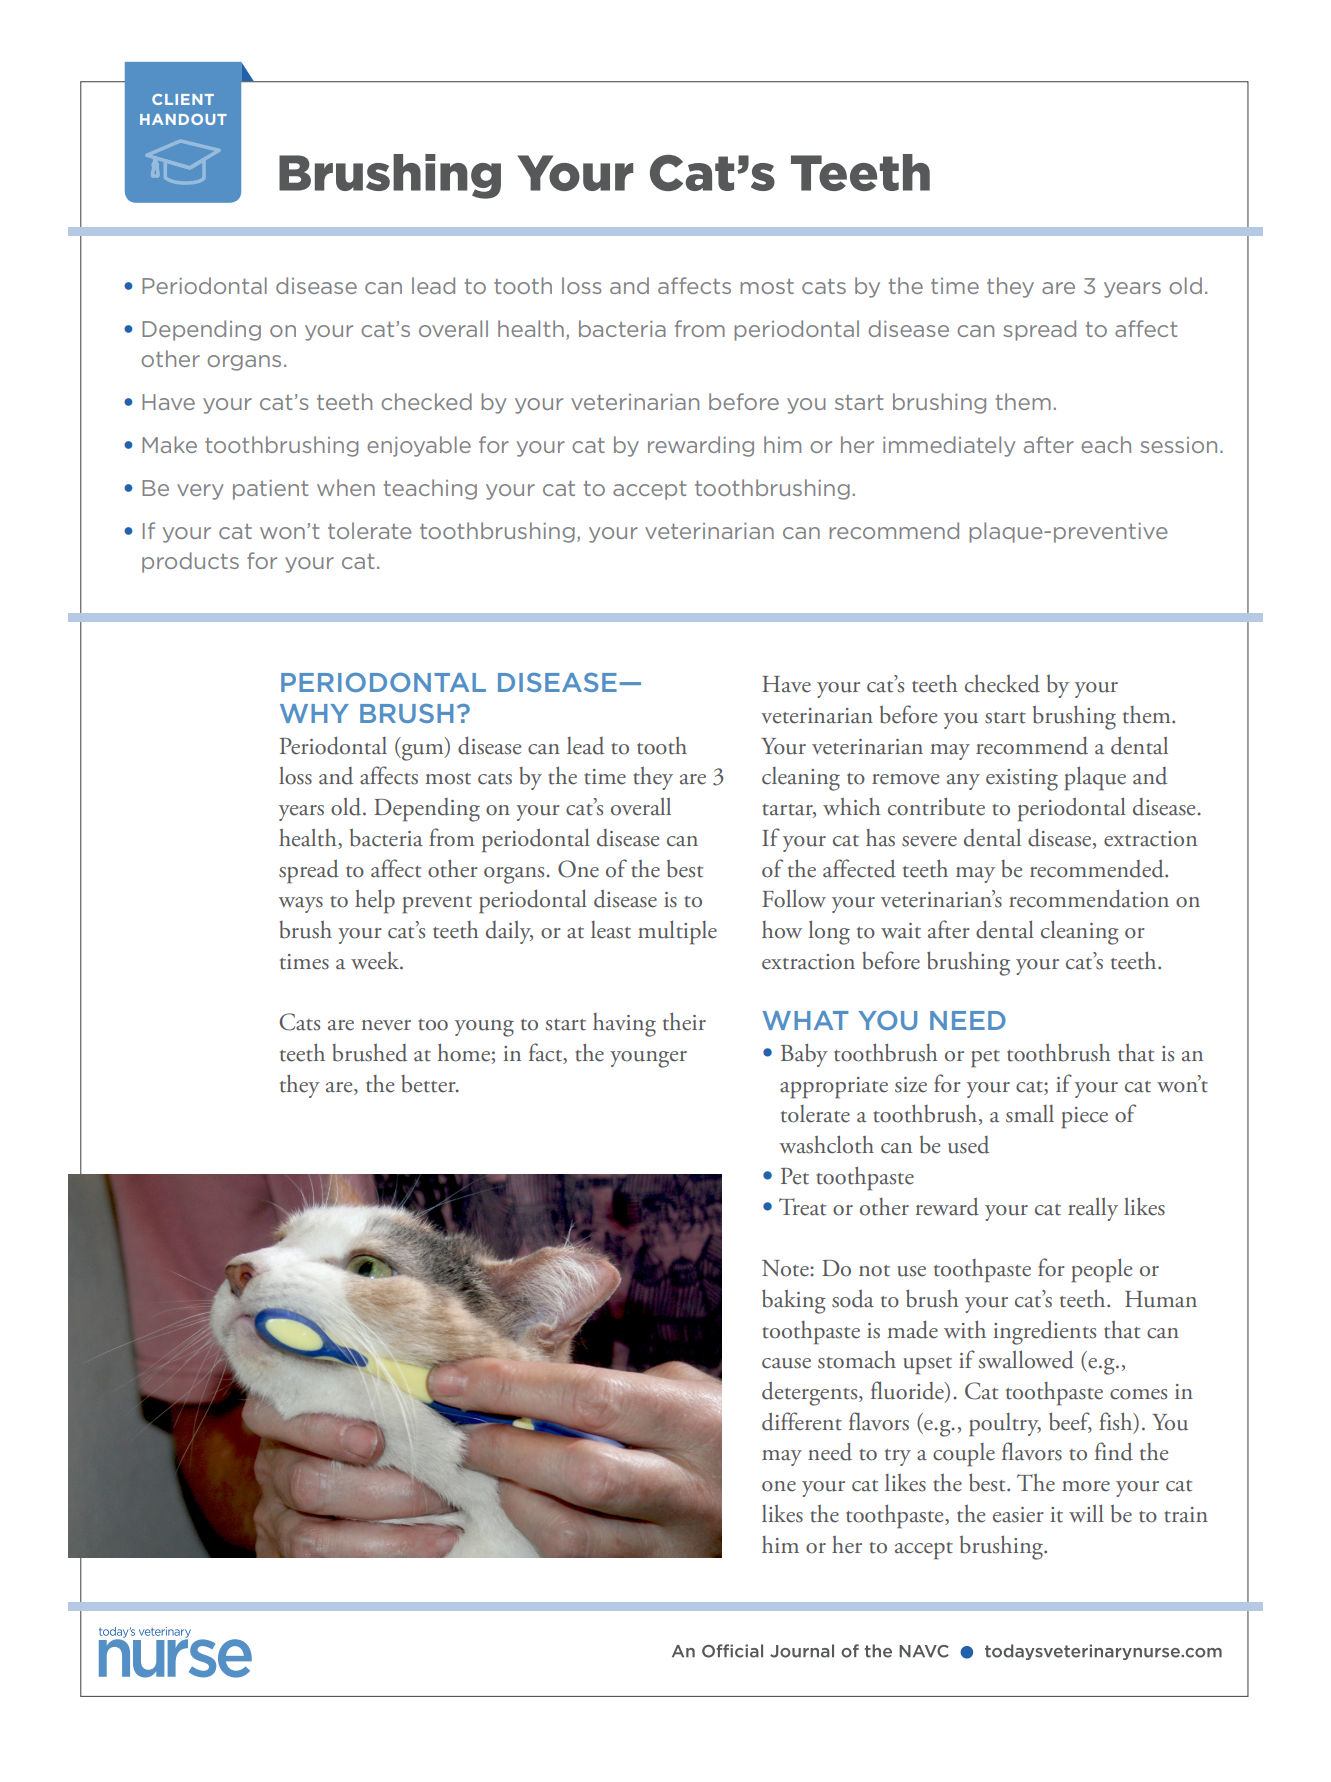  I want to click on different, so click(802, 1421).
